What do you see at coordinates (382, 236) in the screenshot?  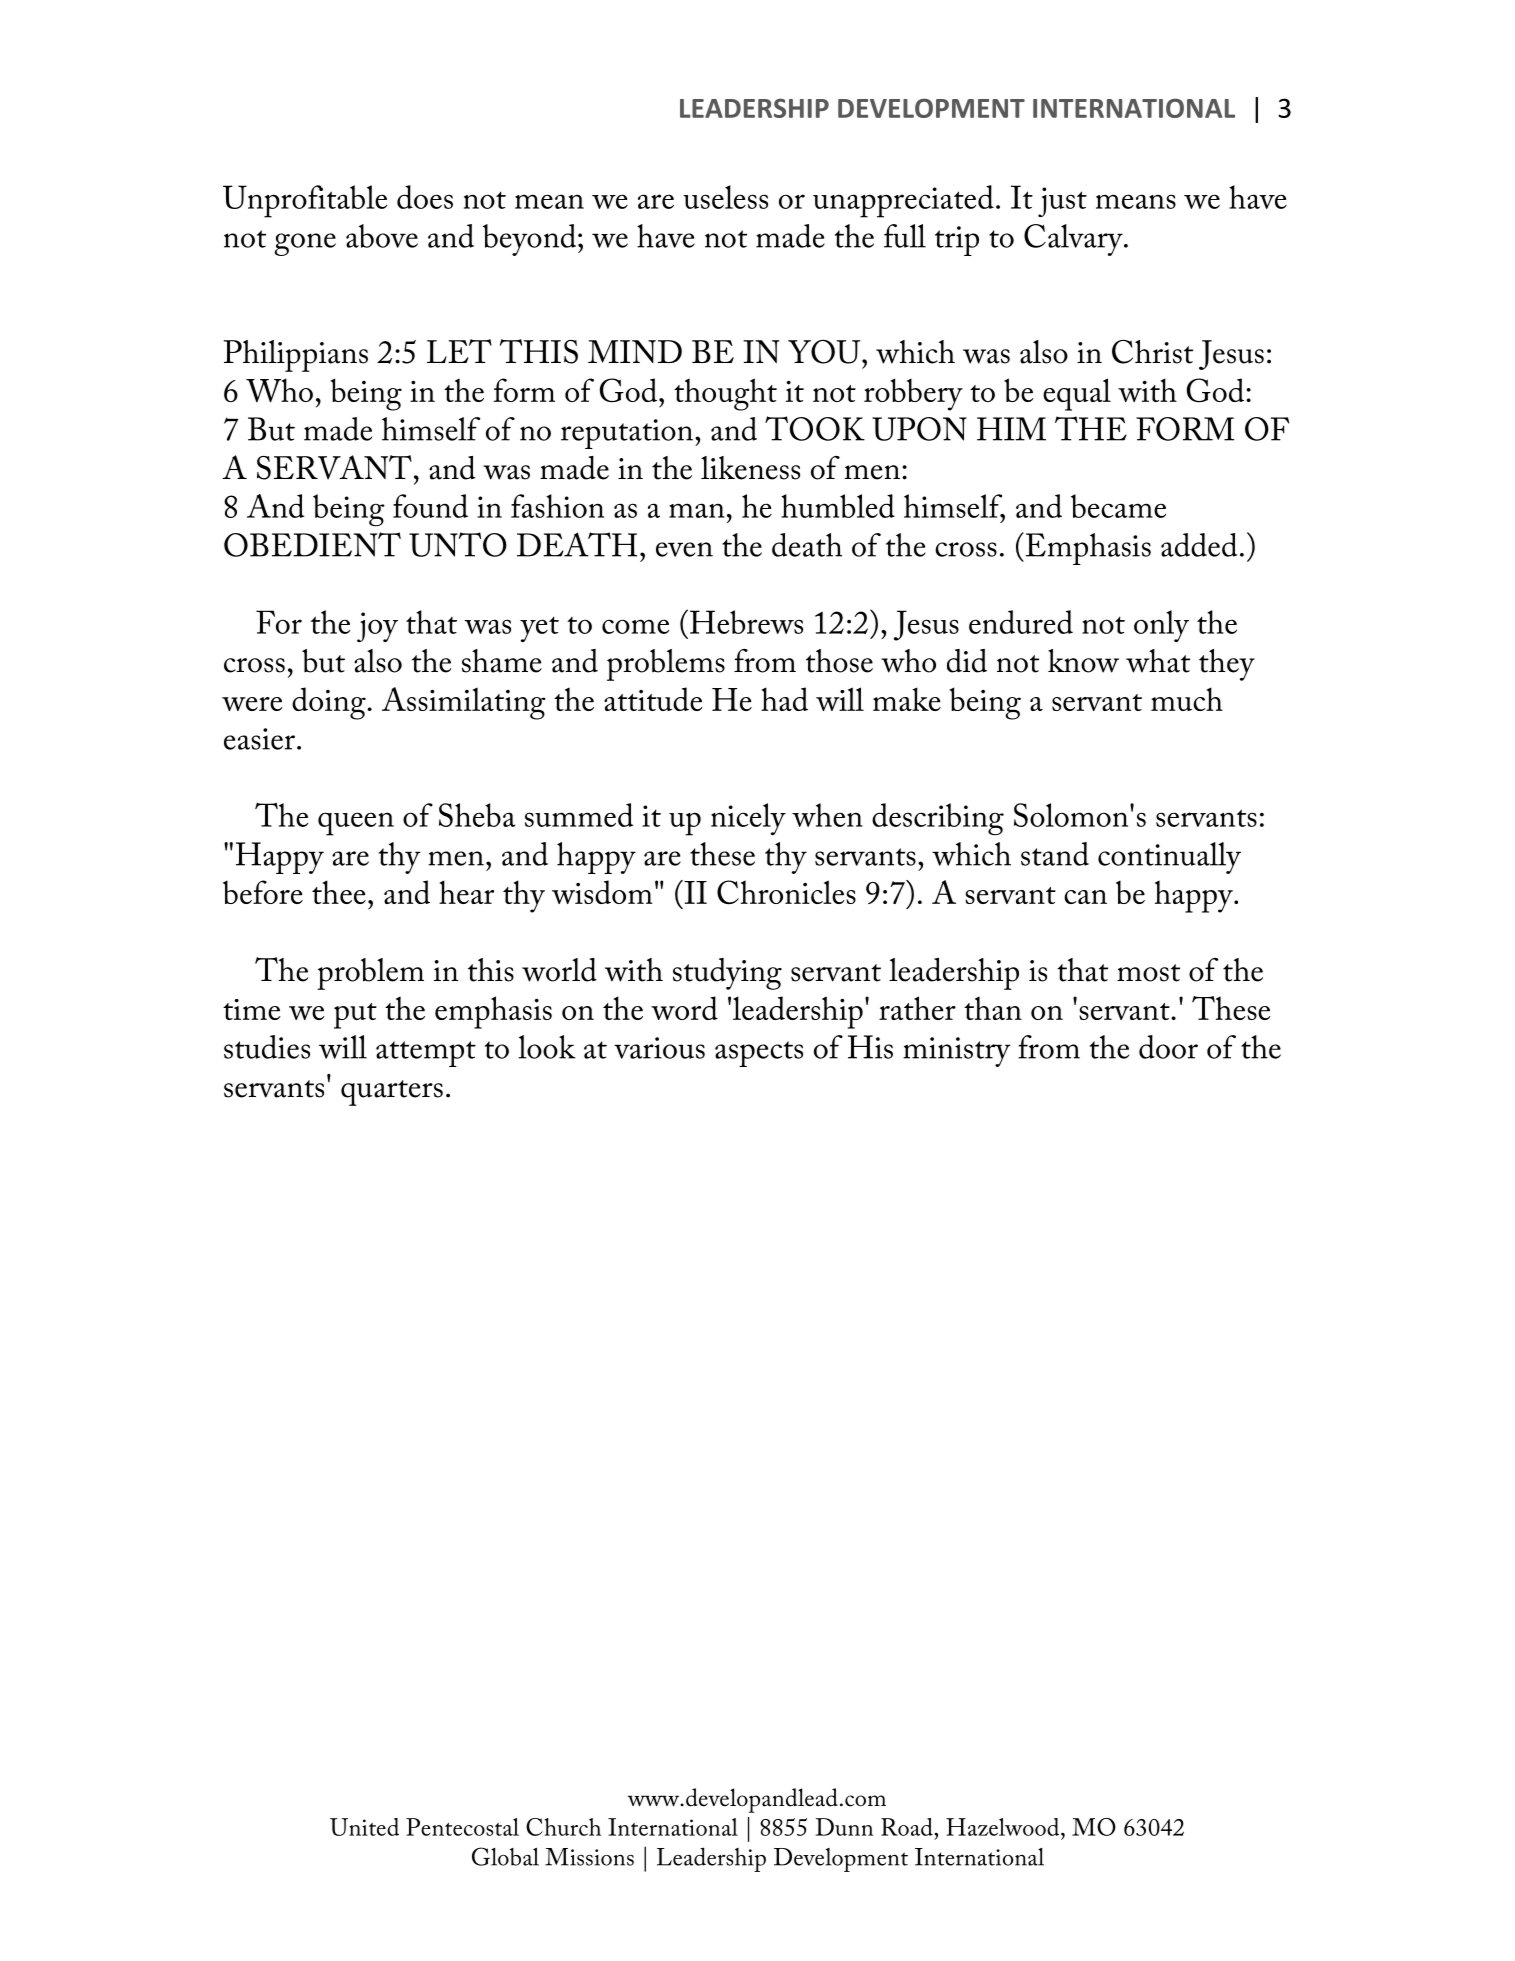 I see `above` at bounding box center [382, 236].
